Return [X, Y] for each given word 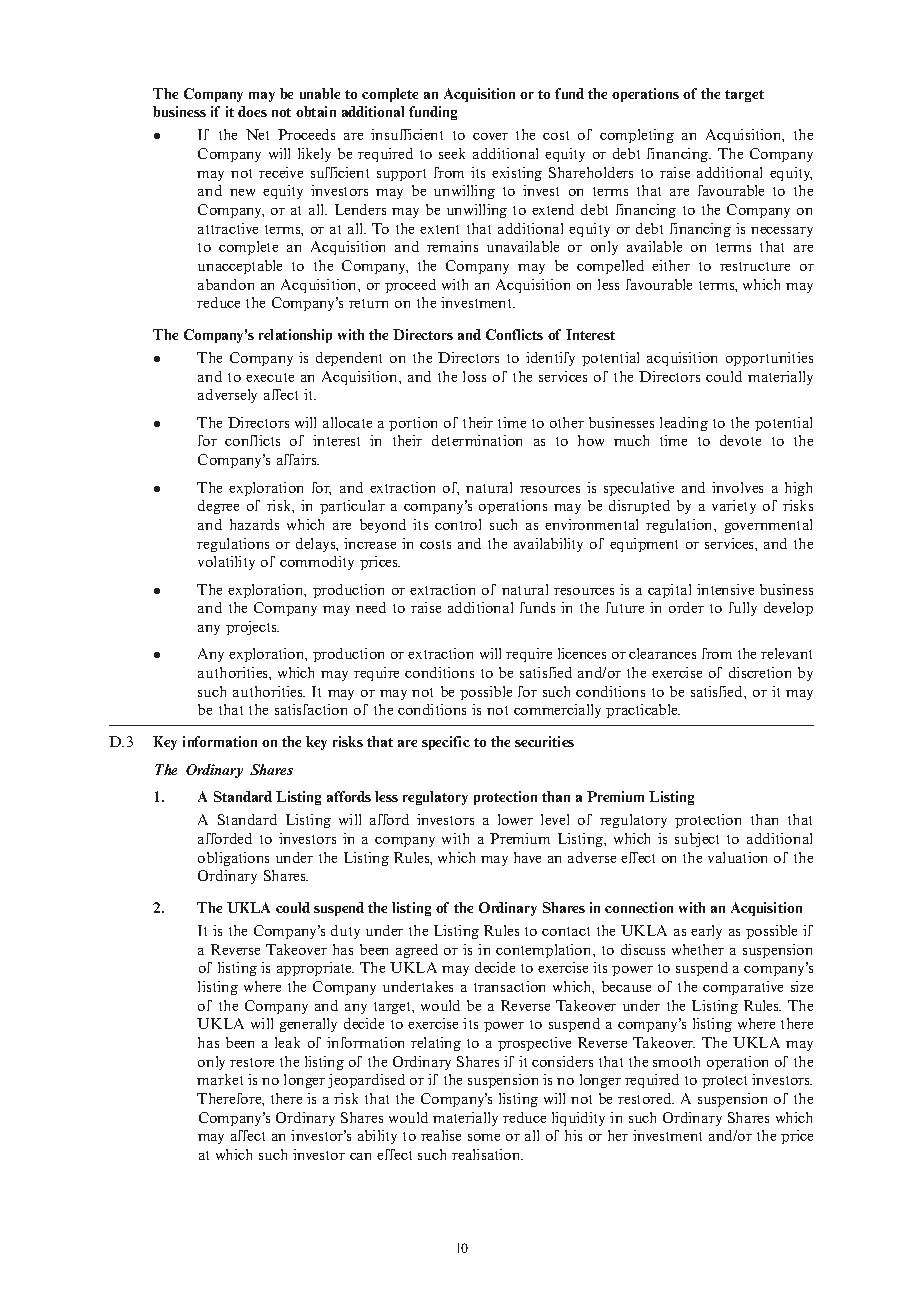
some [484, 1137]
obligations [233, 859]
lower [515, 819]
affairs [298, 459]
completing [637, 136]
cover [490, 136]
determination [477, 440]
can [360, 1156]
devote [740, 440]
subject [697, 840]
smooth [676, 1061]
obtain [316, 111]
